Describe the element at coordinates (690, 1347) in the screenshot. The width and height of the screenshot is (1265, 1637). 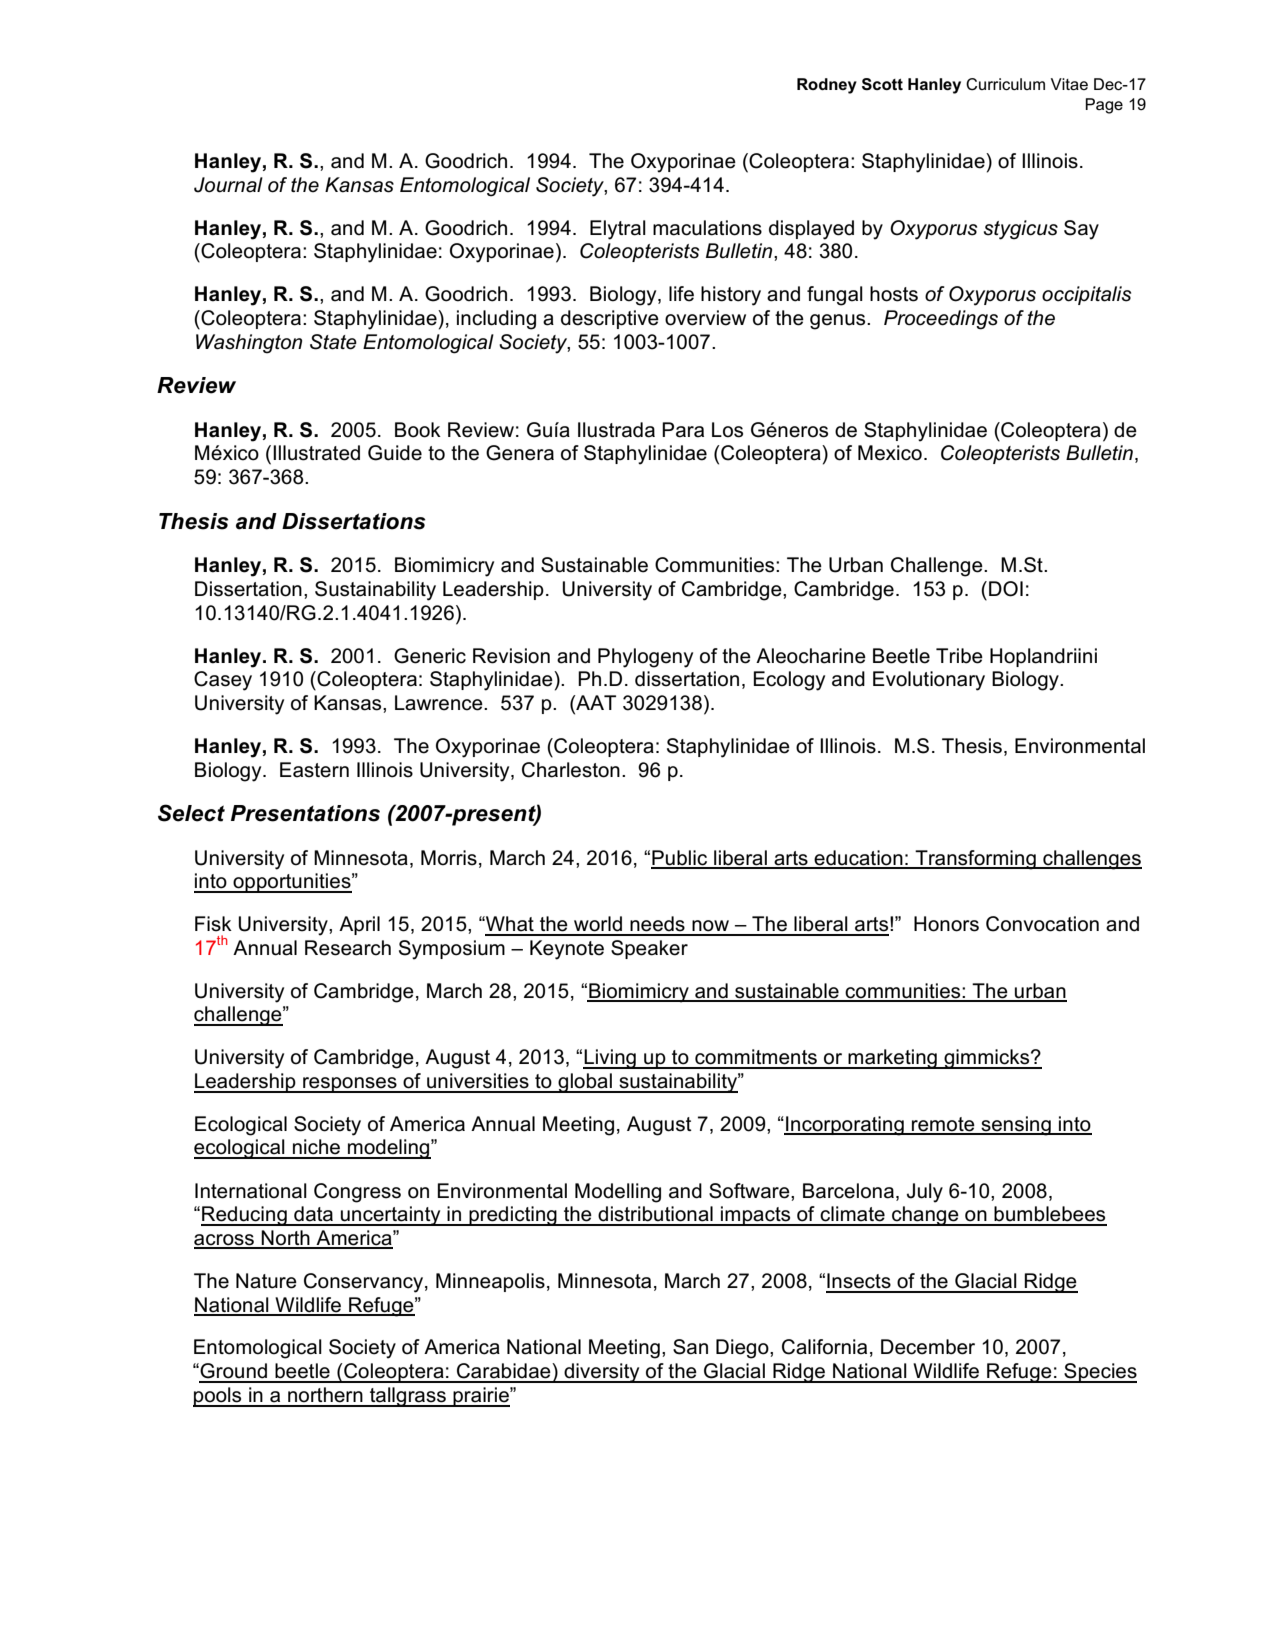
I see `San` at that location.
